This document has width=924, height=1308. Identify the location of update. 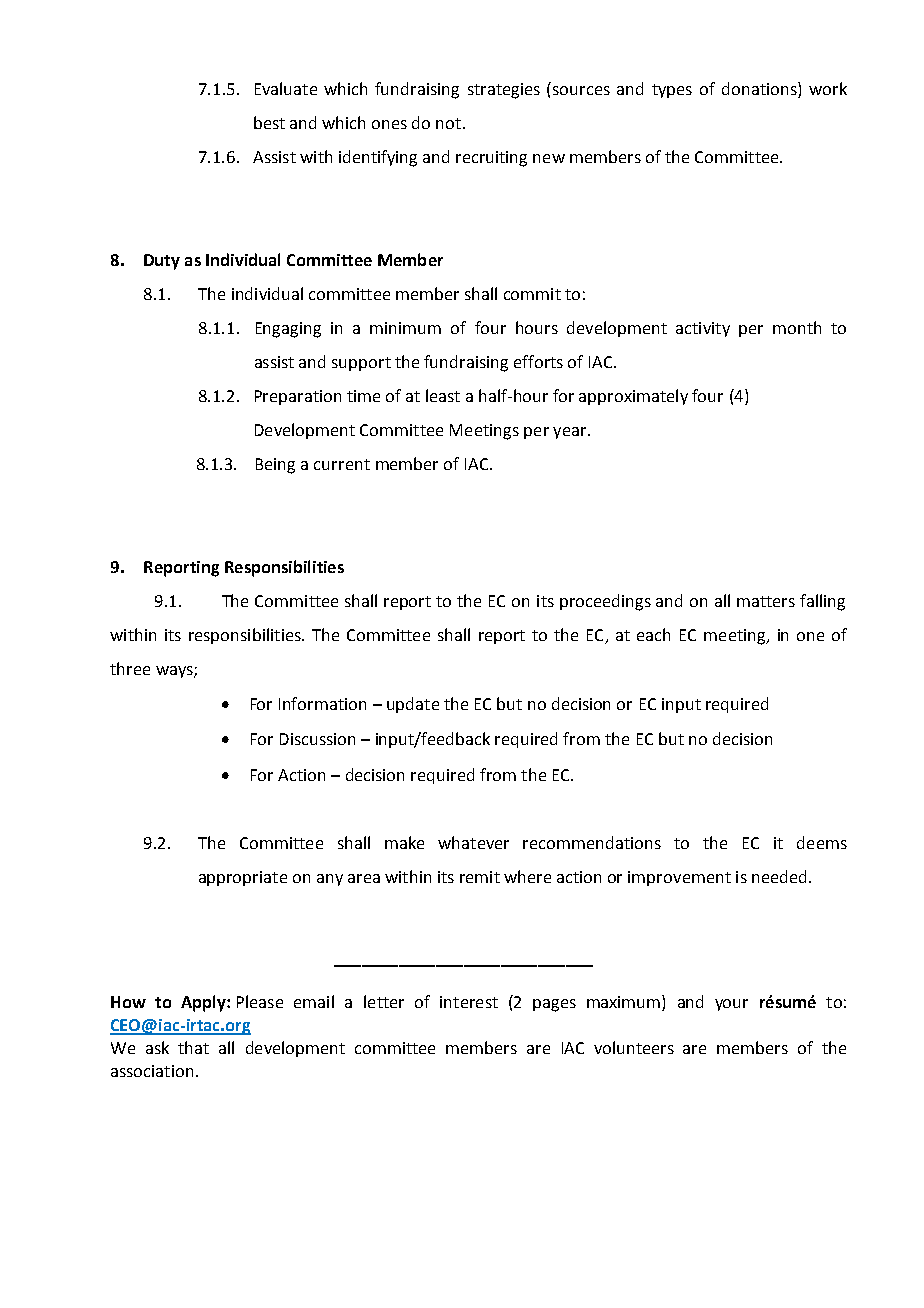
(413, 705).
